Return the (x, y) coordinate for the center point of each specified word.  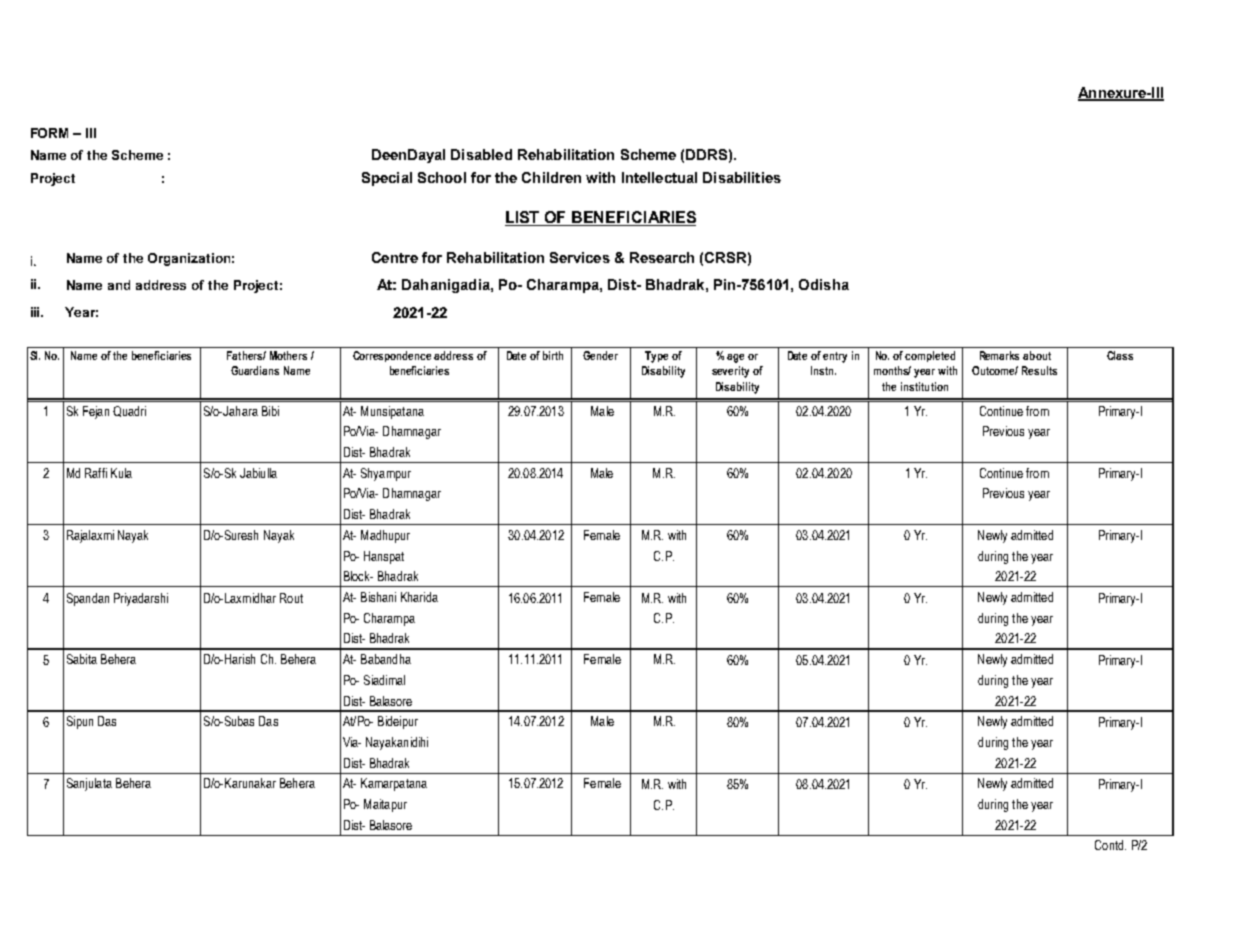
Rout (291, 598)
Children (551, 177)
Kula (121, 473)
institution (924, 386)
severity (730, 372)
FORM (49, 133)
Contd (1110, 845)
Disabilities (742, 177)
